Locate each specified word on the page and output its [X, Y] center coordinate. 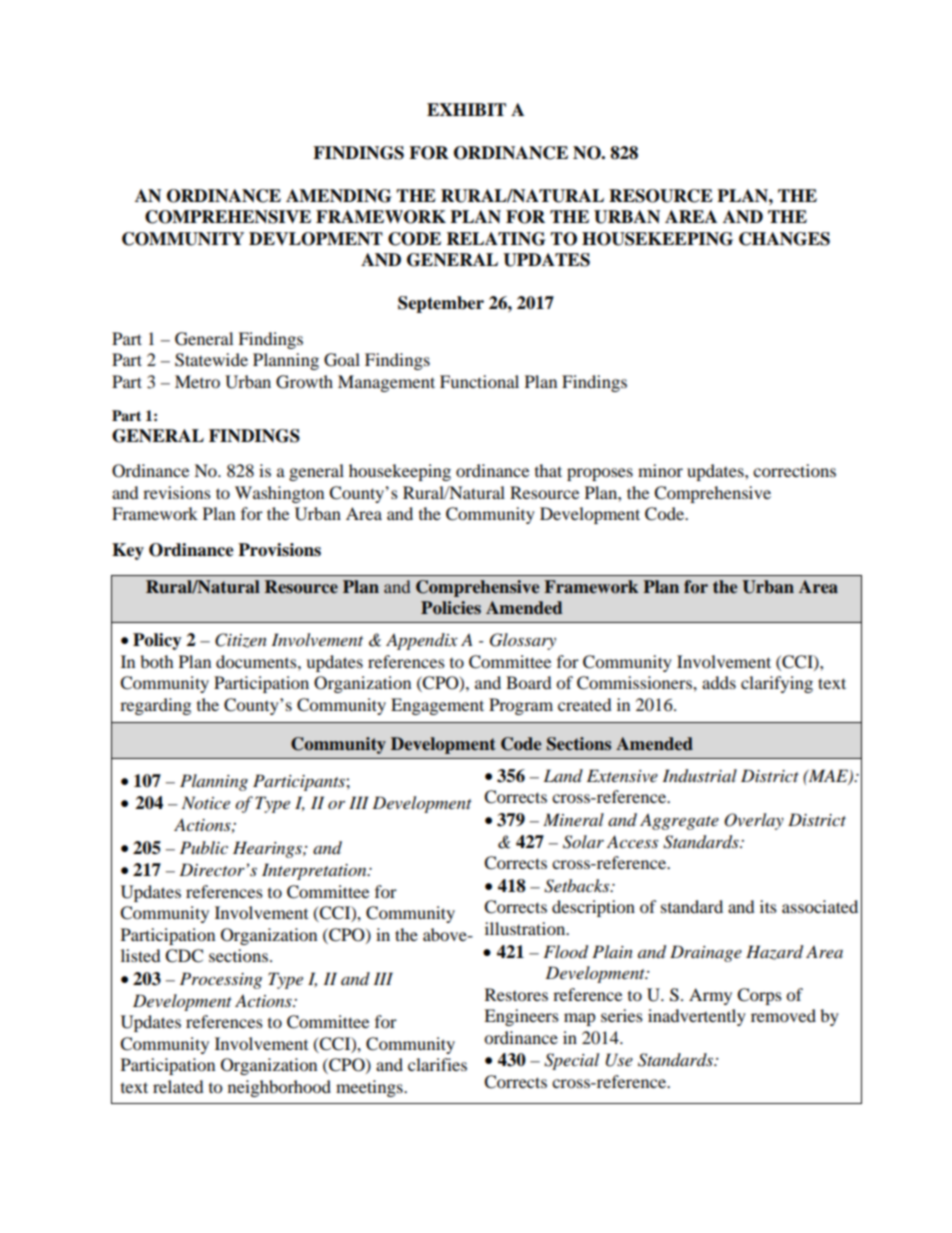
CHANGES [784, 239]
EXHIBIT [466, 109]
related [178, 1086]
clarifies [437, 1064]
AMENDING [338, 196]
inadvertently [697, 1017]
